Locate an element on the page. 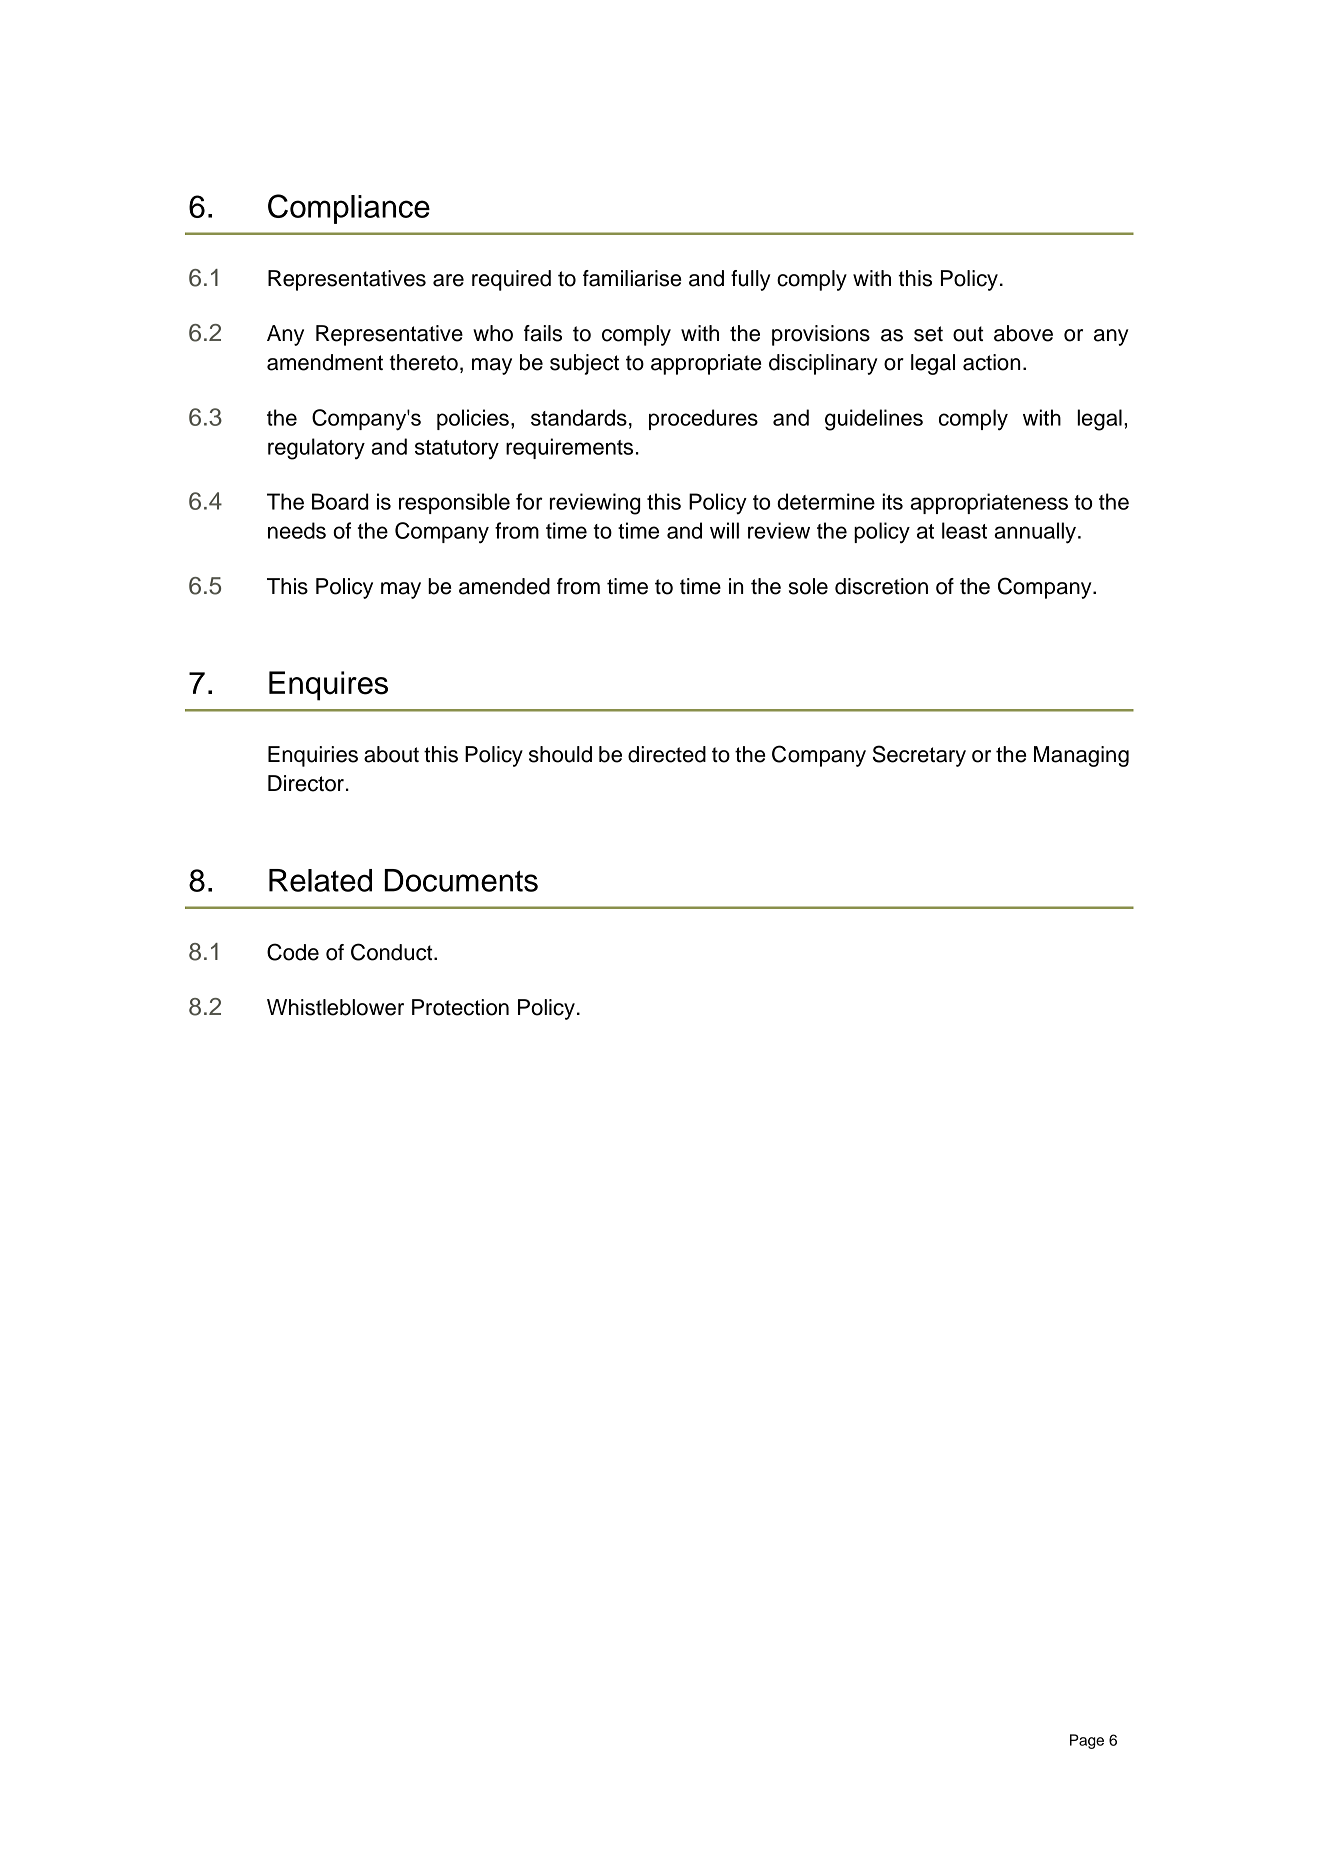  Page is located at coordinates (1087, 1741).
